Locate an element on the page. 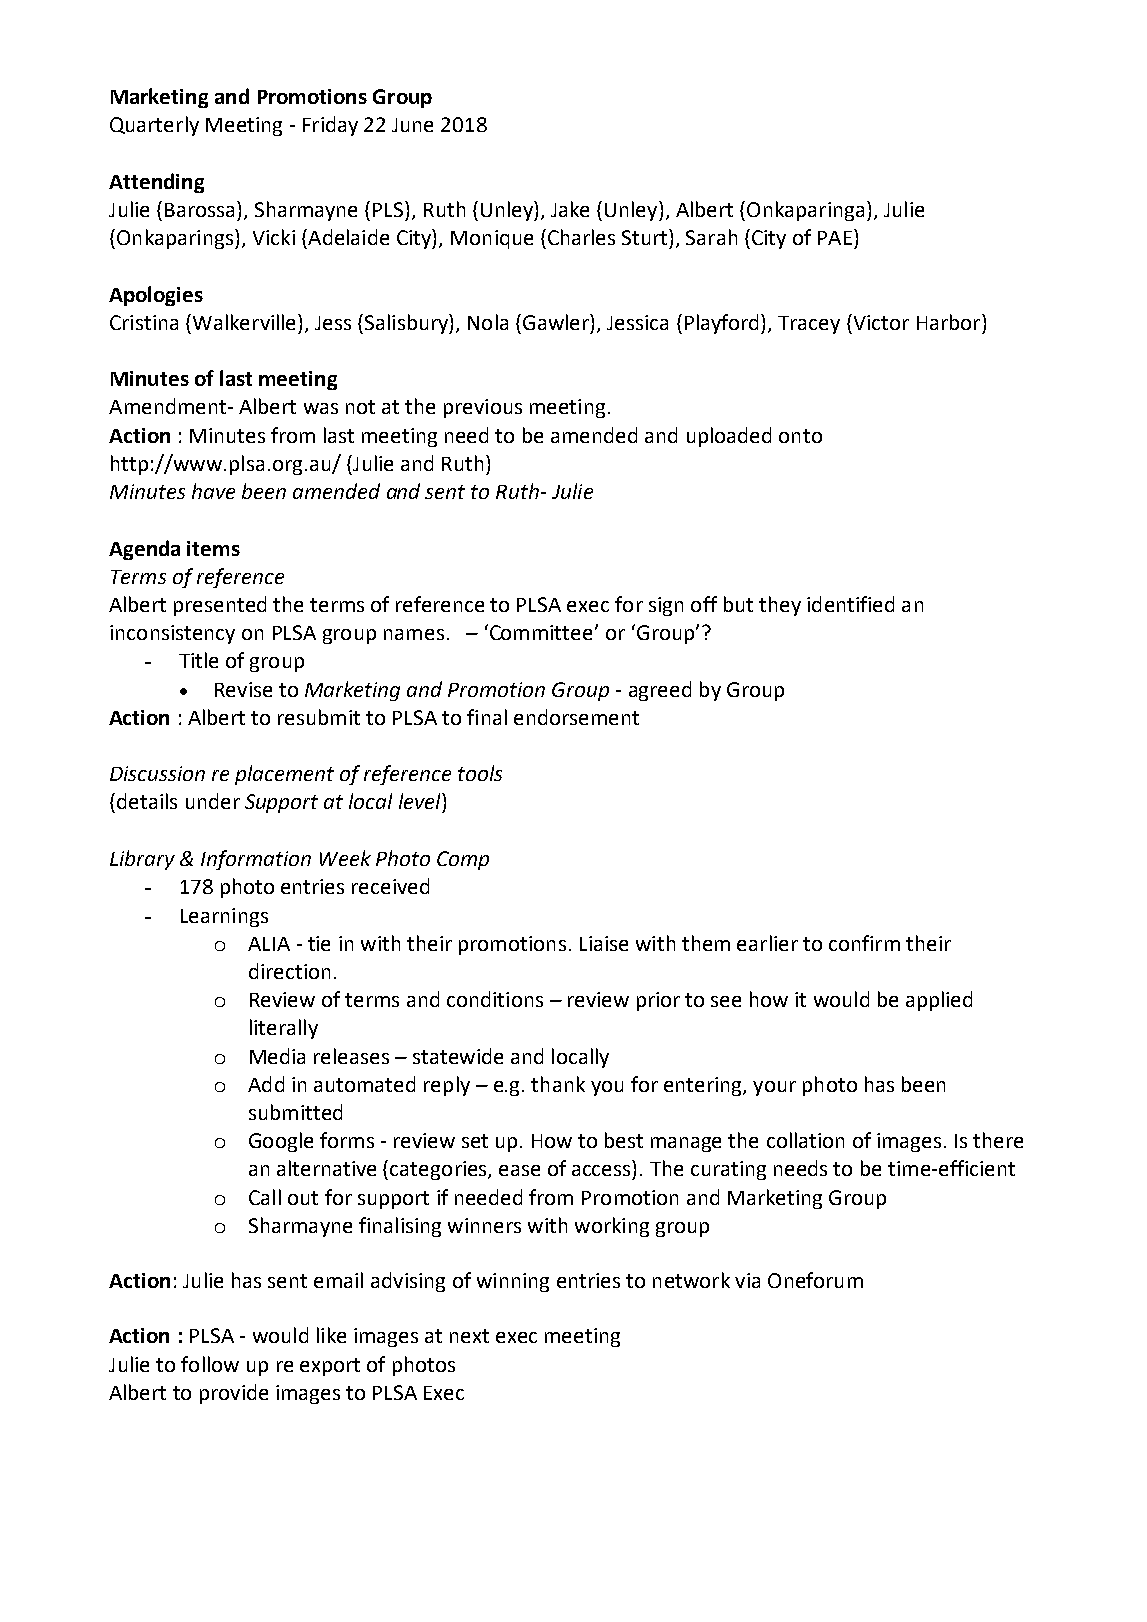  via is located at coordinates (747, 1280).
